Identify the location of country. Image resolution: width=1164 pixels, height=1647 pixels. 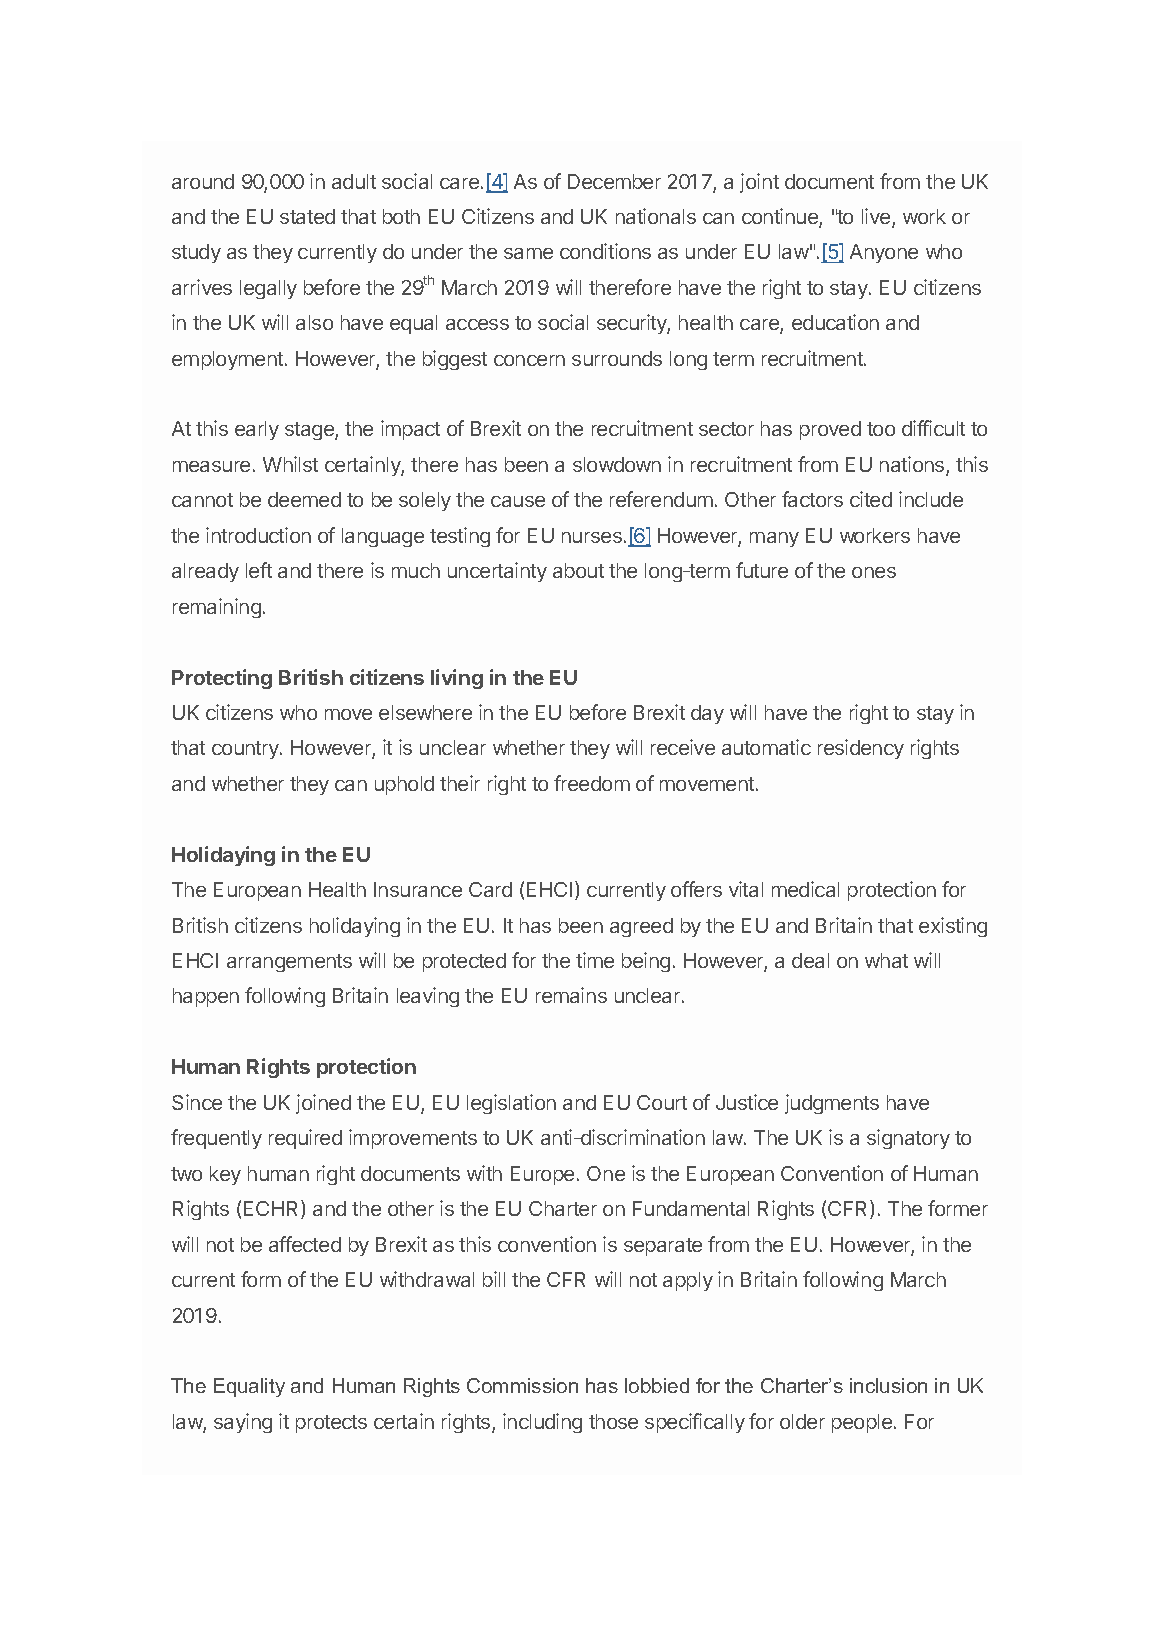
(246, 750).
